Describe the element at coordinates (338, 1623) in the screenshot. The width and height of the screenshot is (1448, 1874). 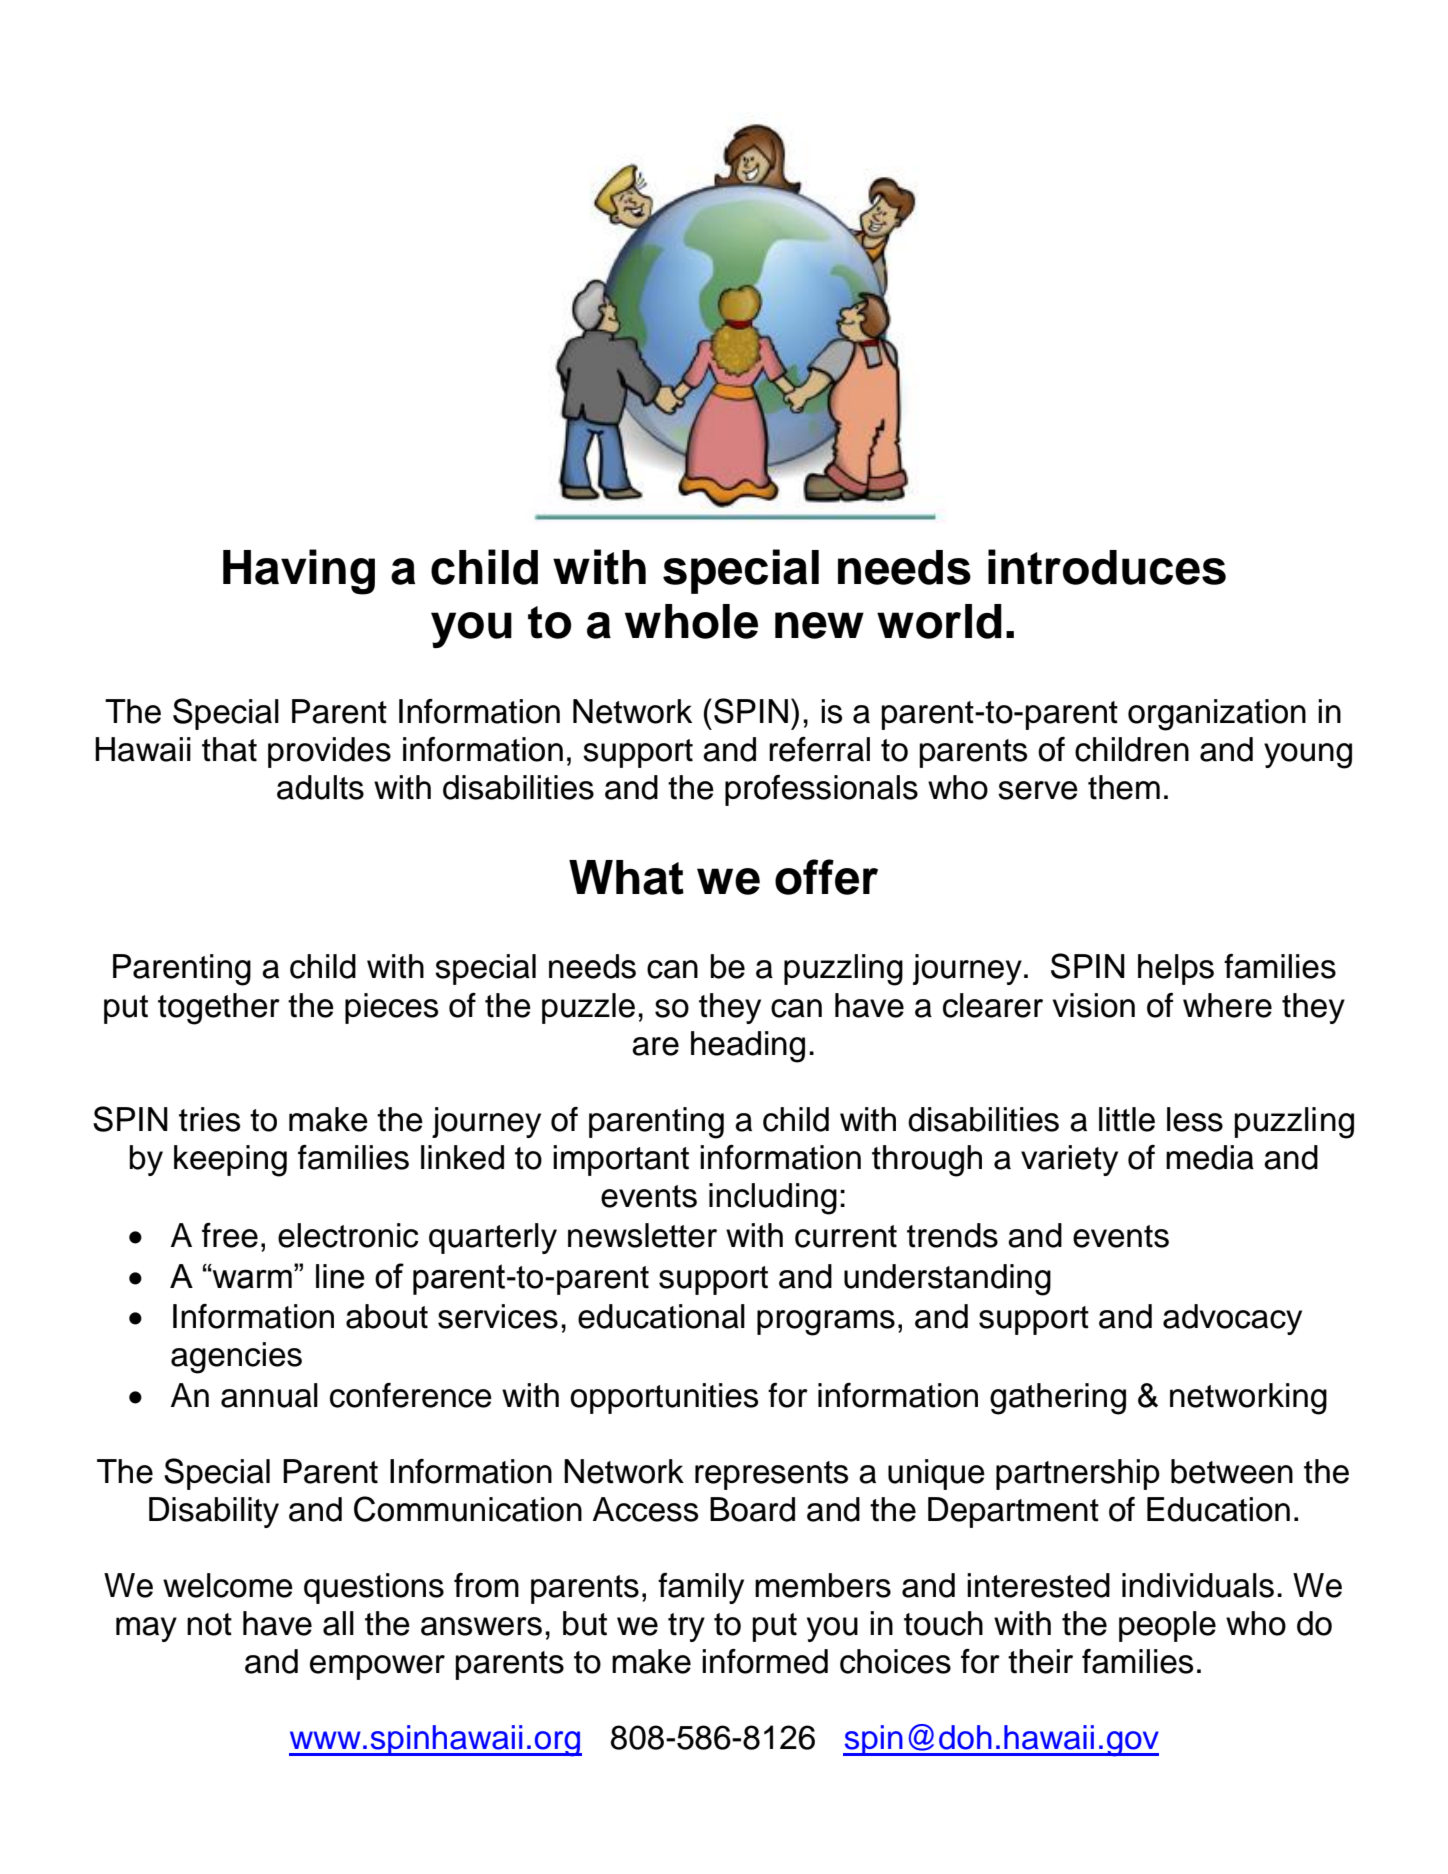
I see `all` at that location.
